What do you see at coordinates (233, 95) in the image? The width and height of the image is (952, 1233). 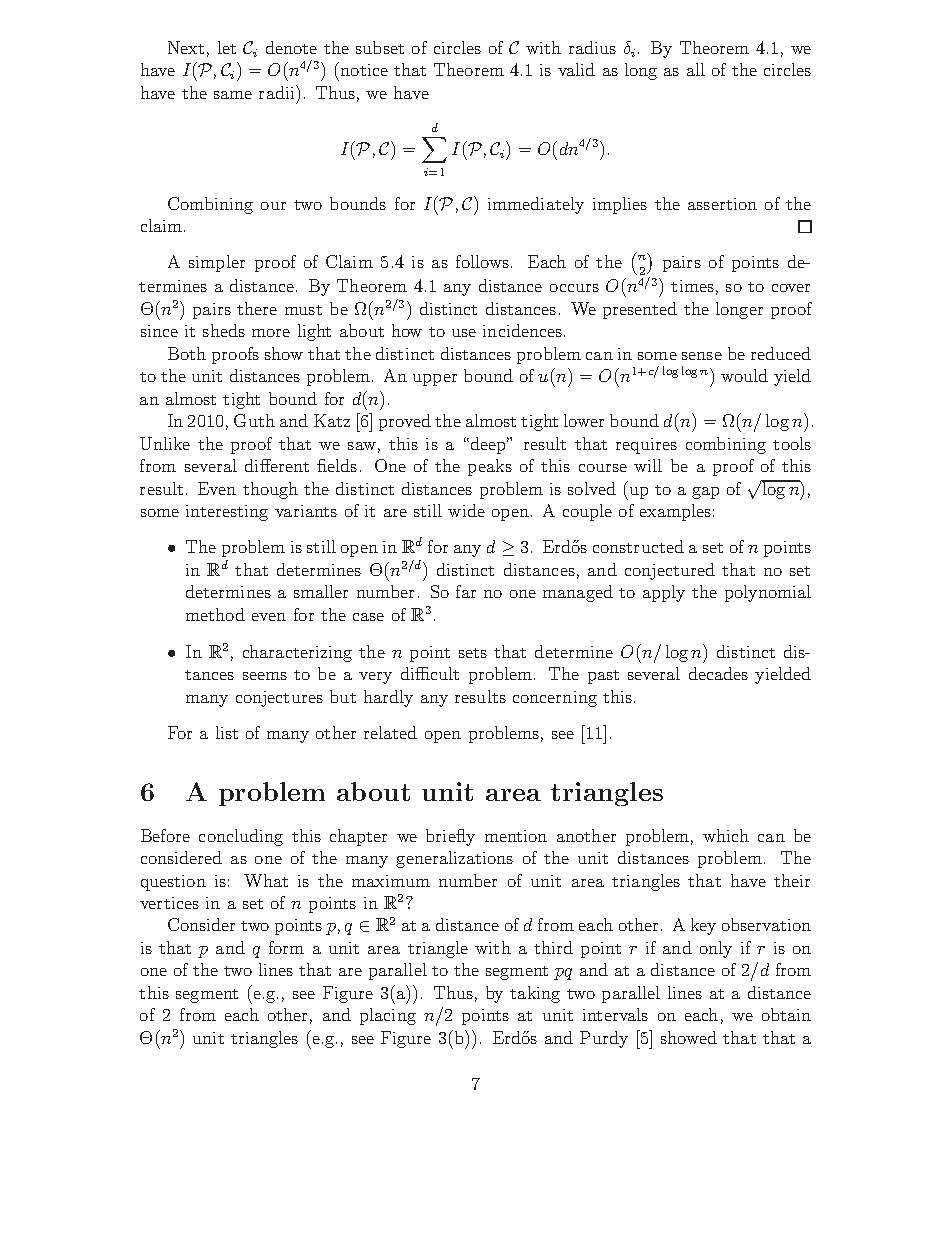 I see `same` at bounding box center [233, 95].
